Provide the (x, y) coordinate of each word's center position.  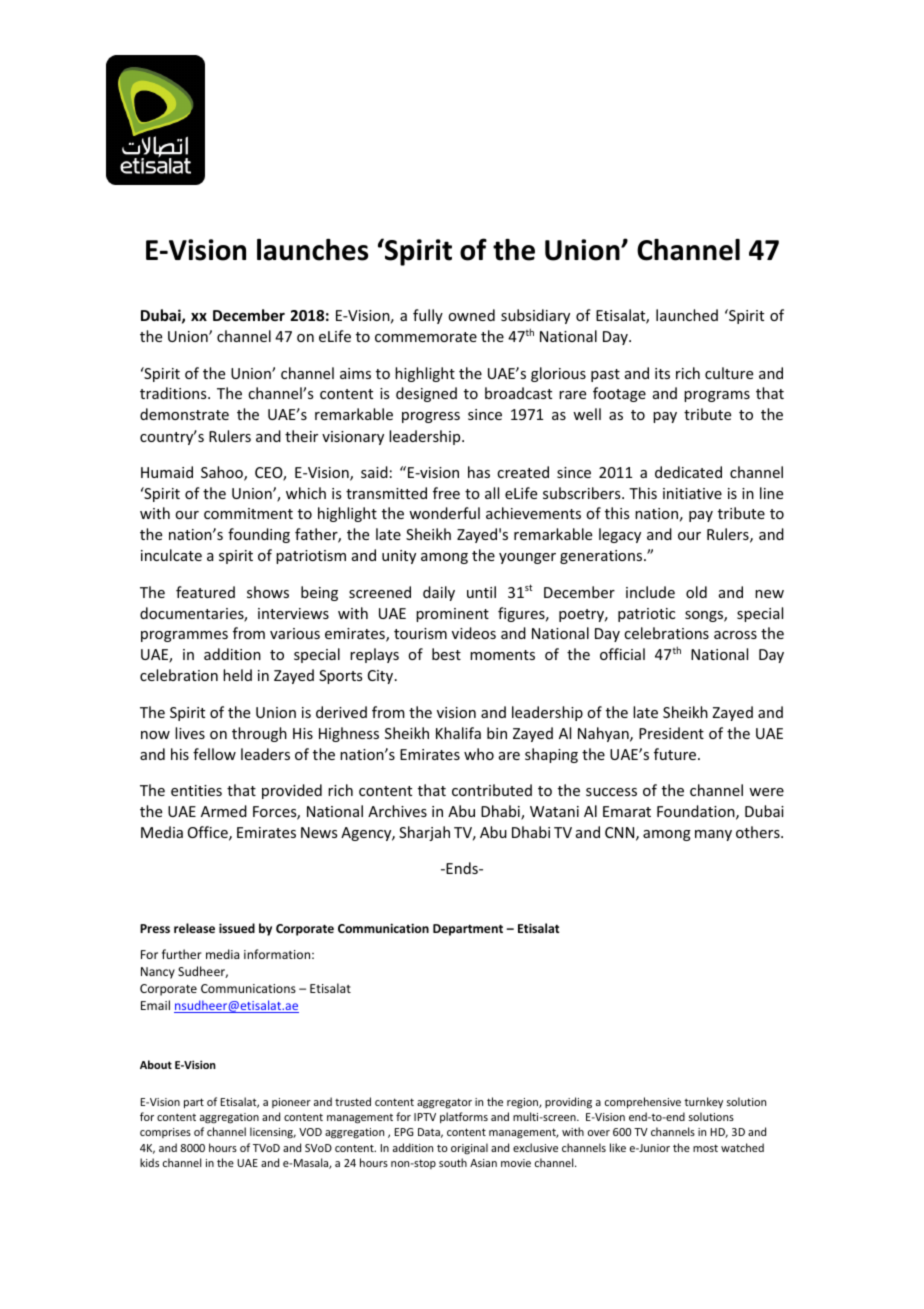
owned (471, 315)
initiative (692, 493)
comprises (165, 1133)
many (713, 835)
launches (312, 250)
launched (687, 315)
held (237, 675)
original (469, 1148)
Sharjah (424, 833)
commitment (248, 513)
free (446, 493)
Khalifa (458, 733)
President (671, 733)
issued (237, 928)
